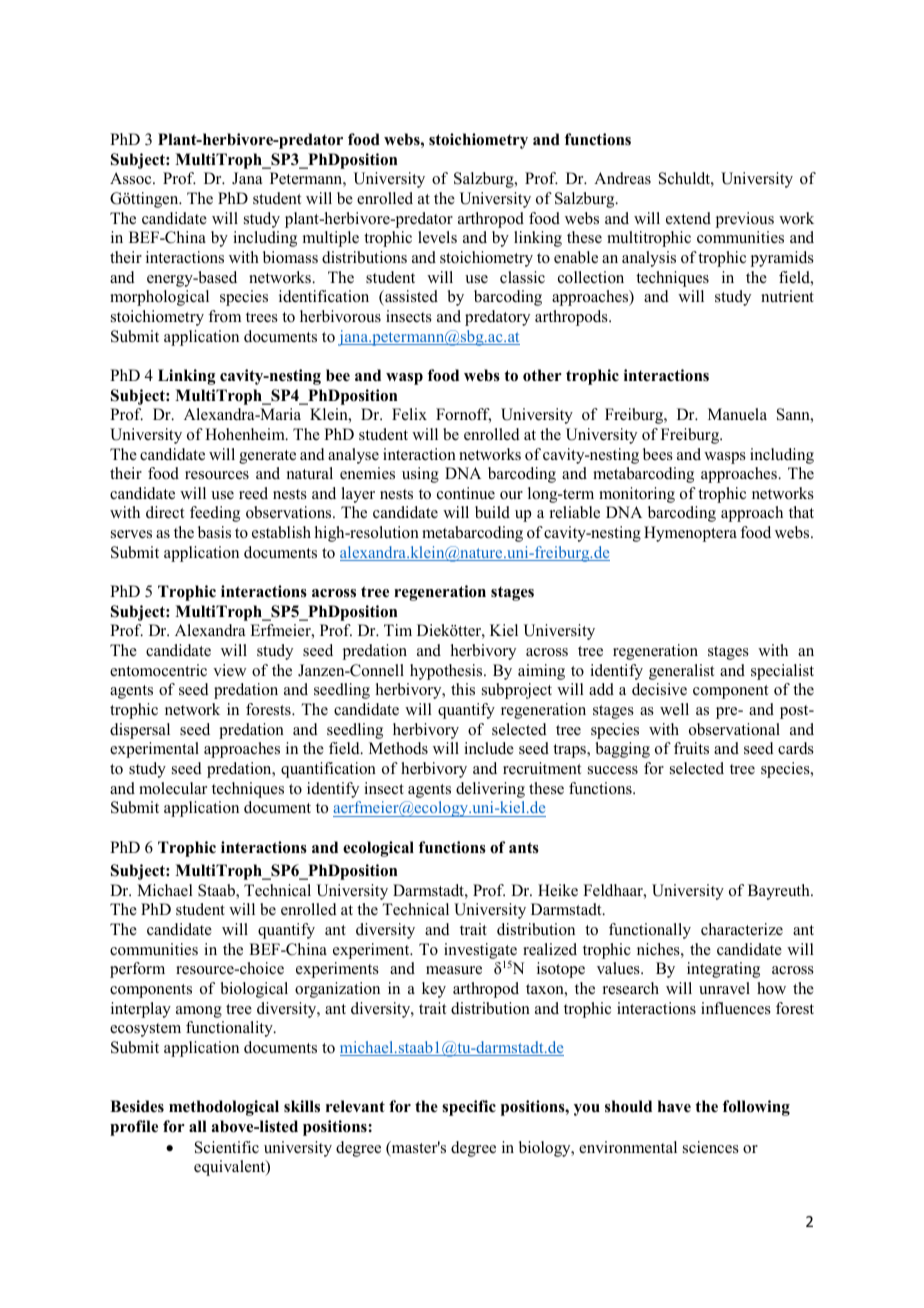  What do you see at coordinates (409, 414) in the document?
I see `Felix` at bounding box center [409, 414].
